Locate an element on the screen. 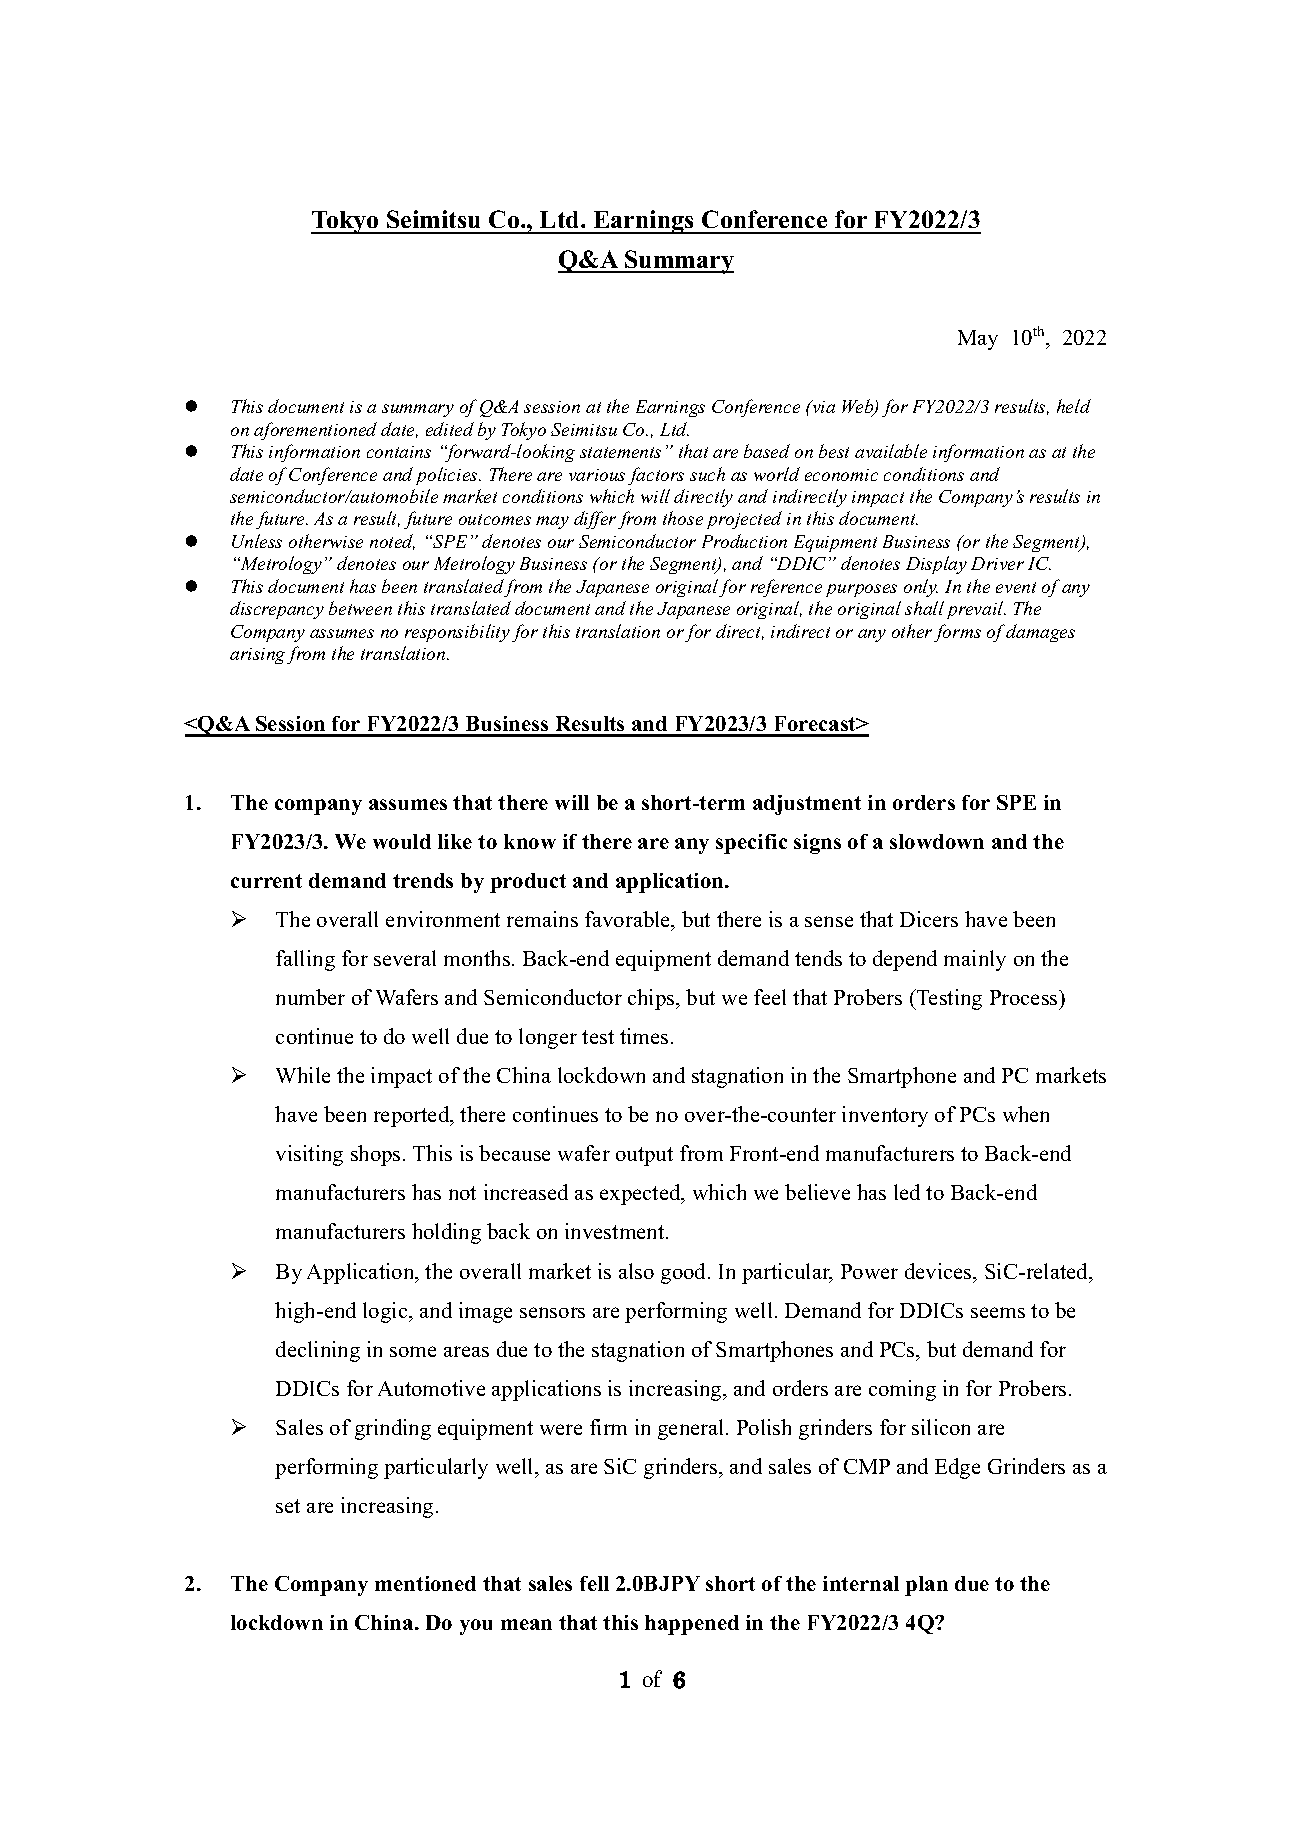  chips is located at coordinates (652, 999).
